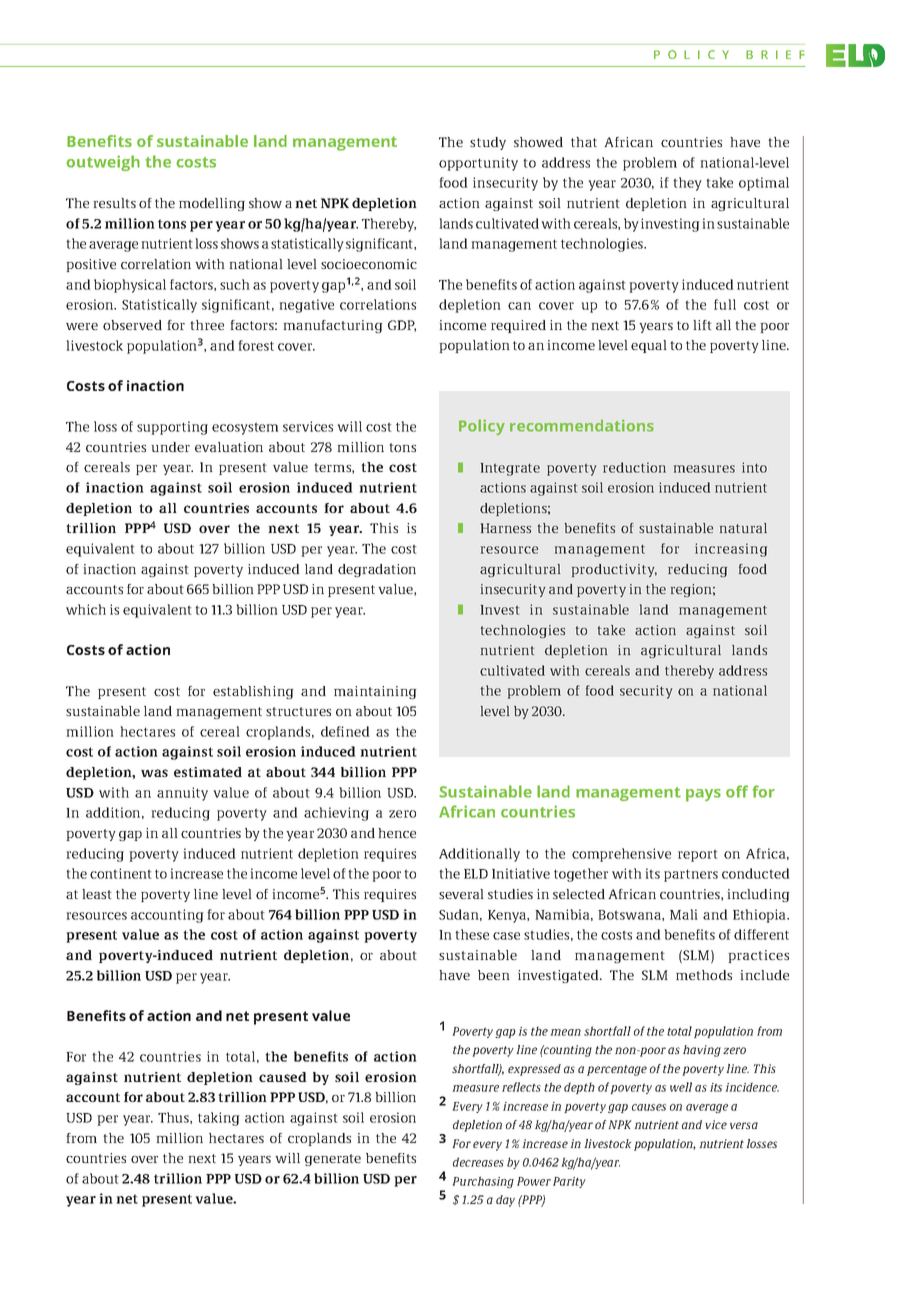 This page has height=1316, width=916. I want to click on pays, so click(703, 795).
